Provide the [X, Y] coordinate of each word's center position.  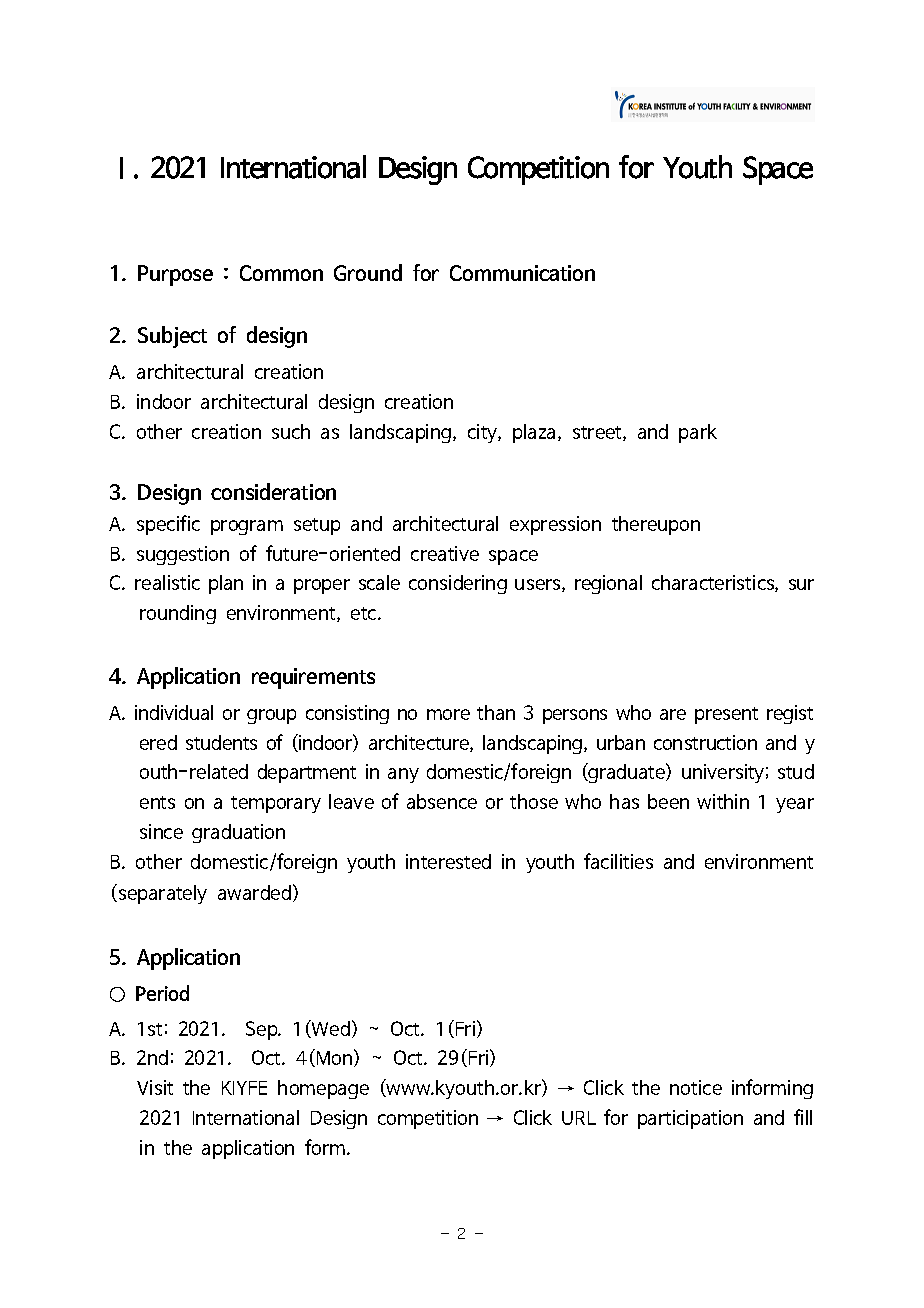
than [496, 712]
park [698, 433]
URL [579, 1118]
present [726, 715]
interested [448, 861]
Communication [522, 273]
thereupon [656, 525]
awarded [254, 892]
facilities [618, 861]
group [271, 716]
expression [555, 525]
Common [281, 273]
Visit [155, 1087]
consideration [273, 491]
